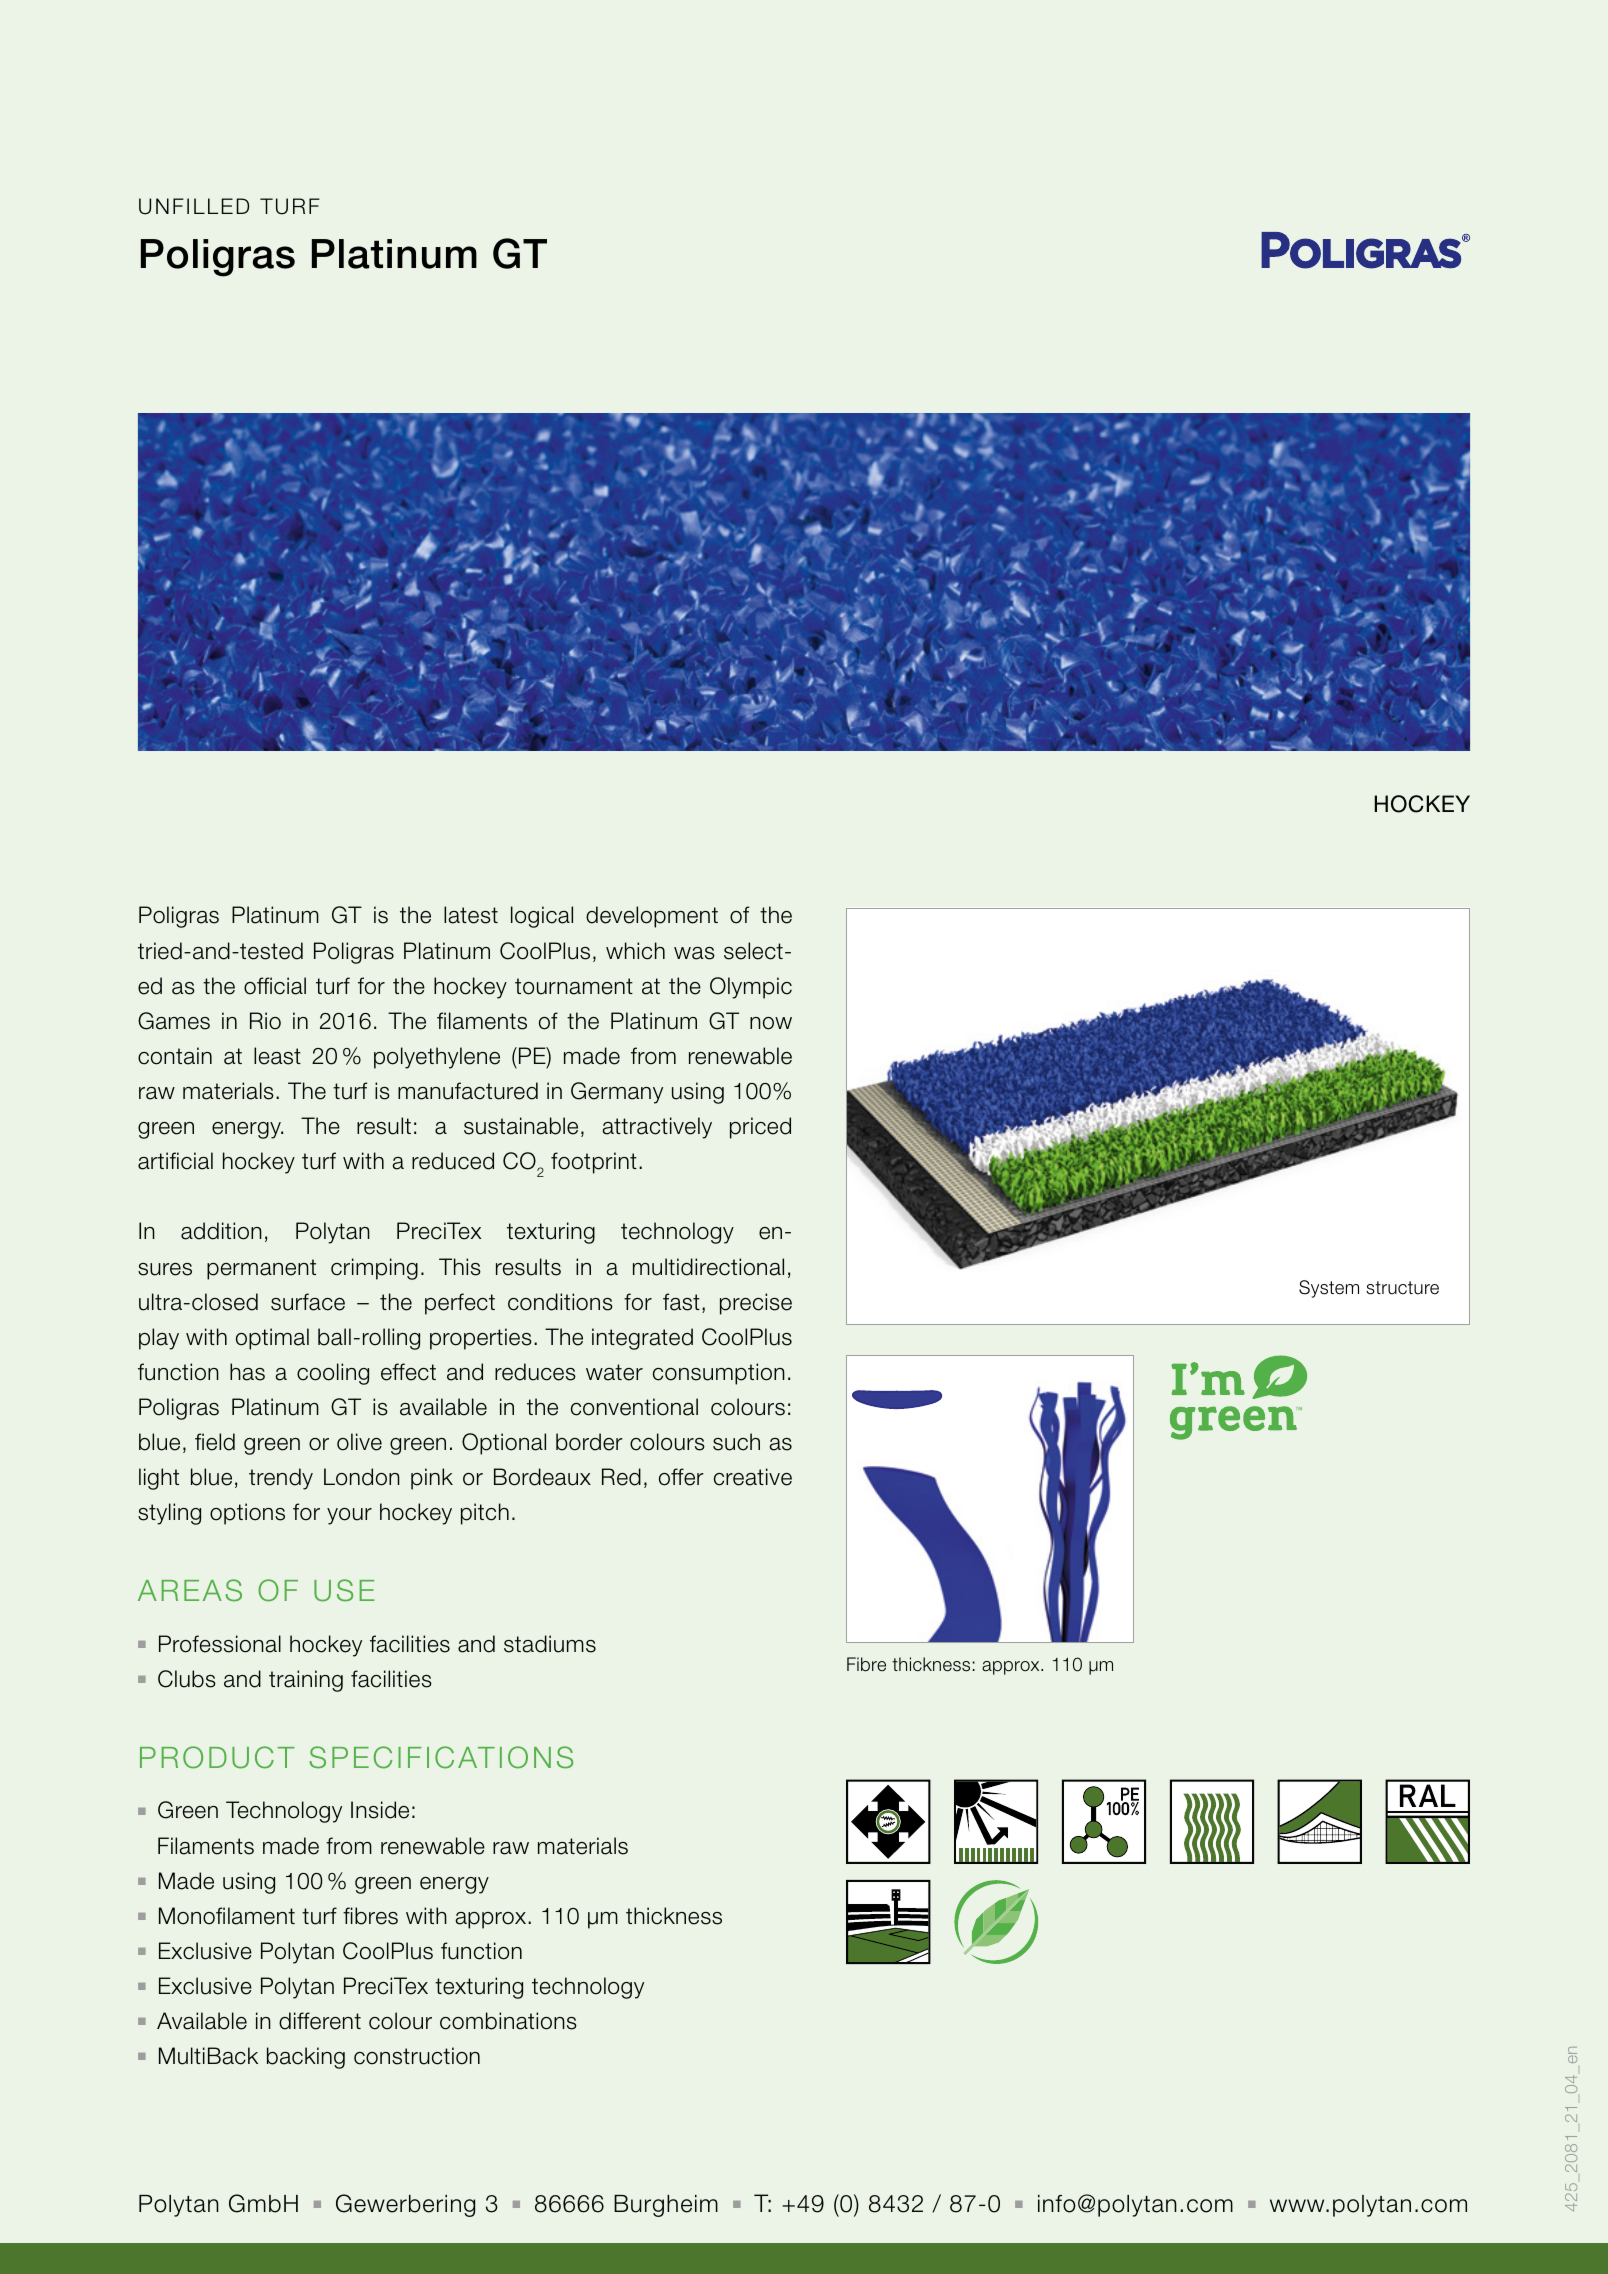  I want to click on multidirectional, so click(708, 1267).
